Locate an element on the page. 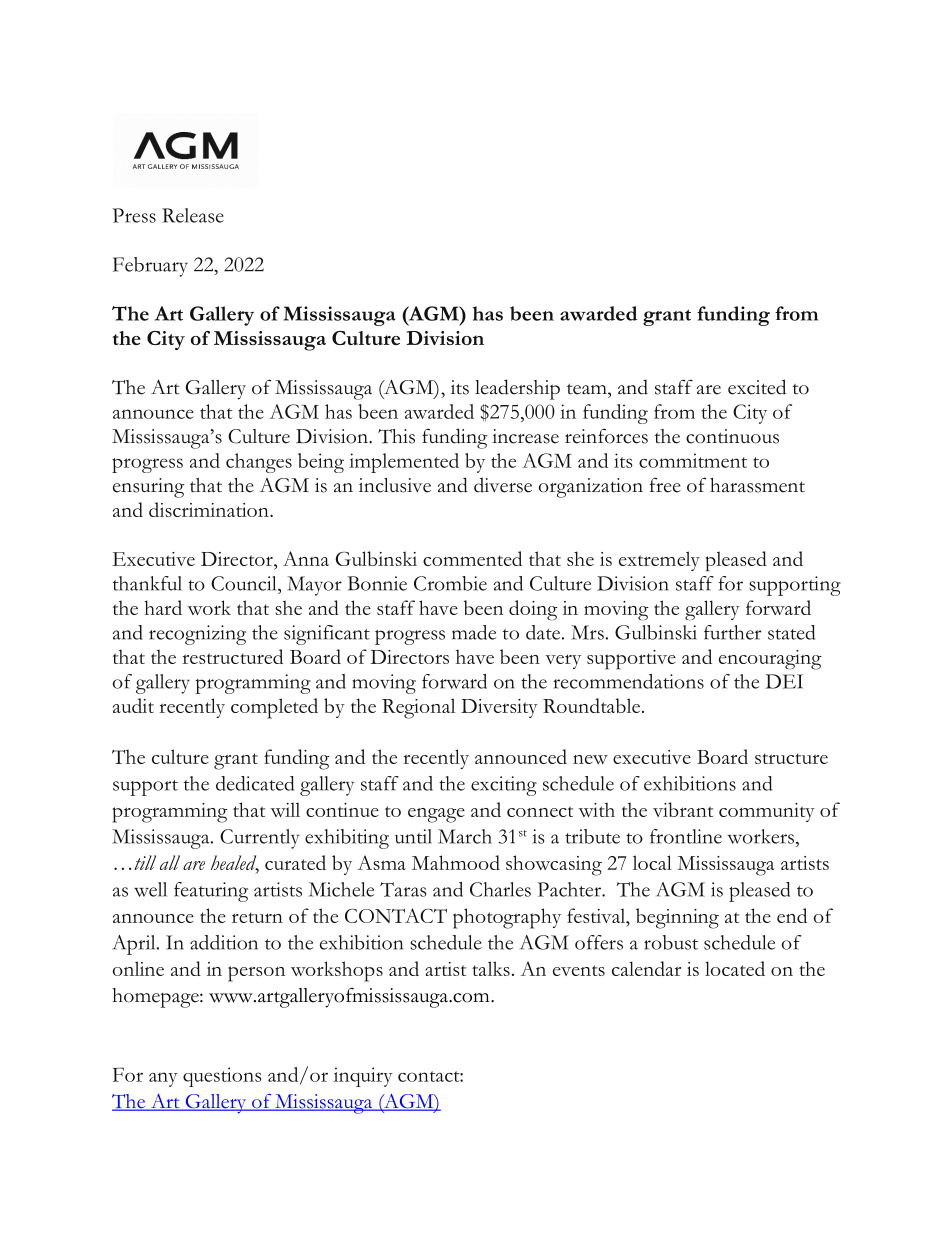 The width and height of the document is (952, 1233). made is located at coordinates (474, 632).
